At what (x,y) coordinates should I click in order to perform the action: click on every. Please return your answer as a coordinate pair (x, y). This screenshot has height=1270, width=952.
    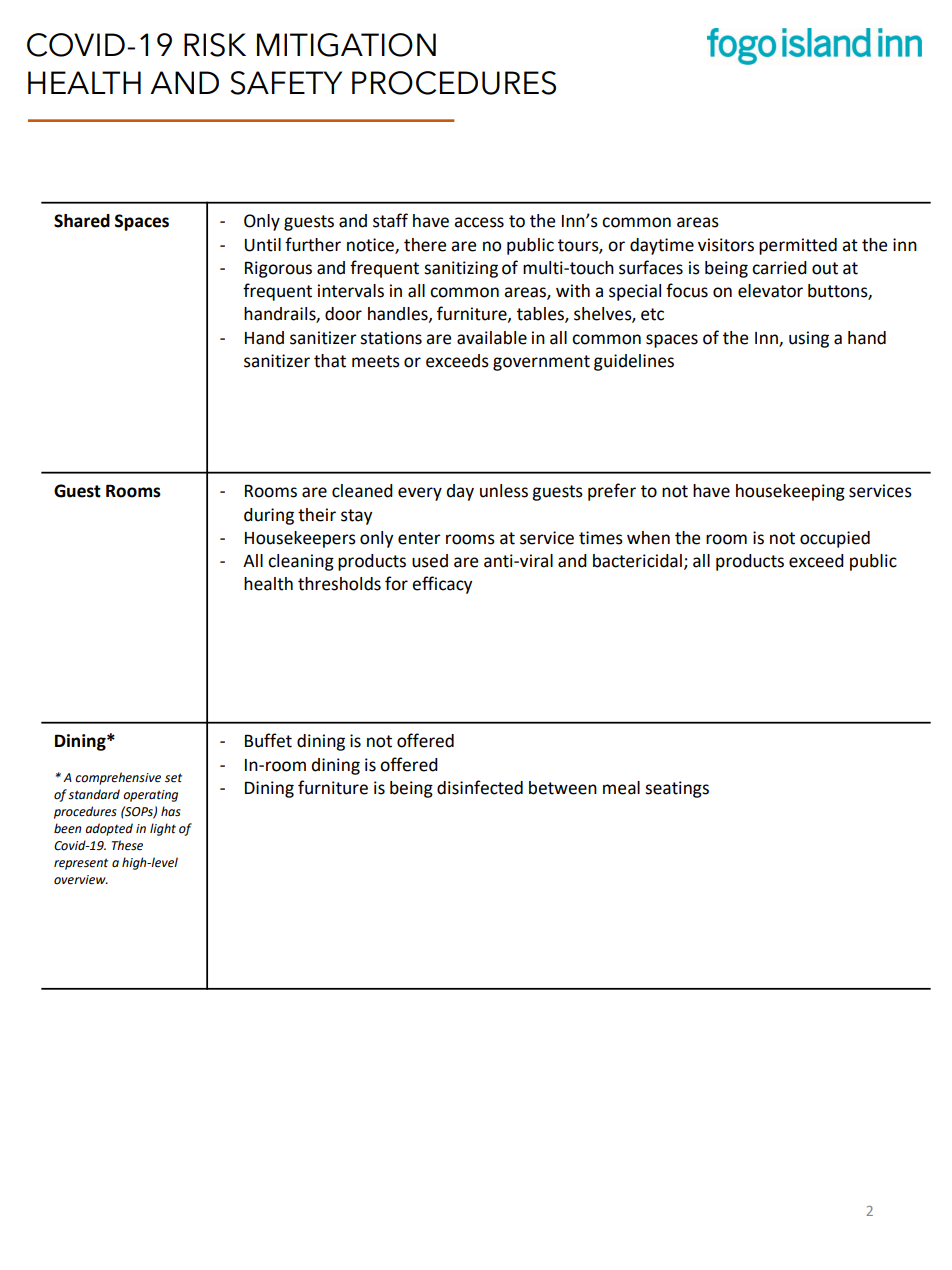
    Looking at the image, I should click on (420, 494).
